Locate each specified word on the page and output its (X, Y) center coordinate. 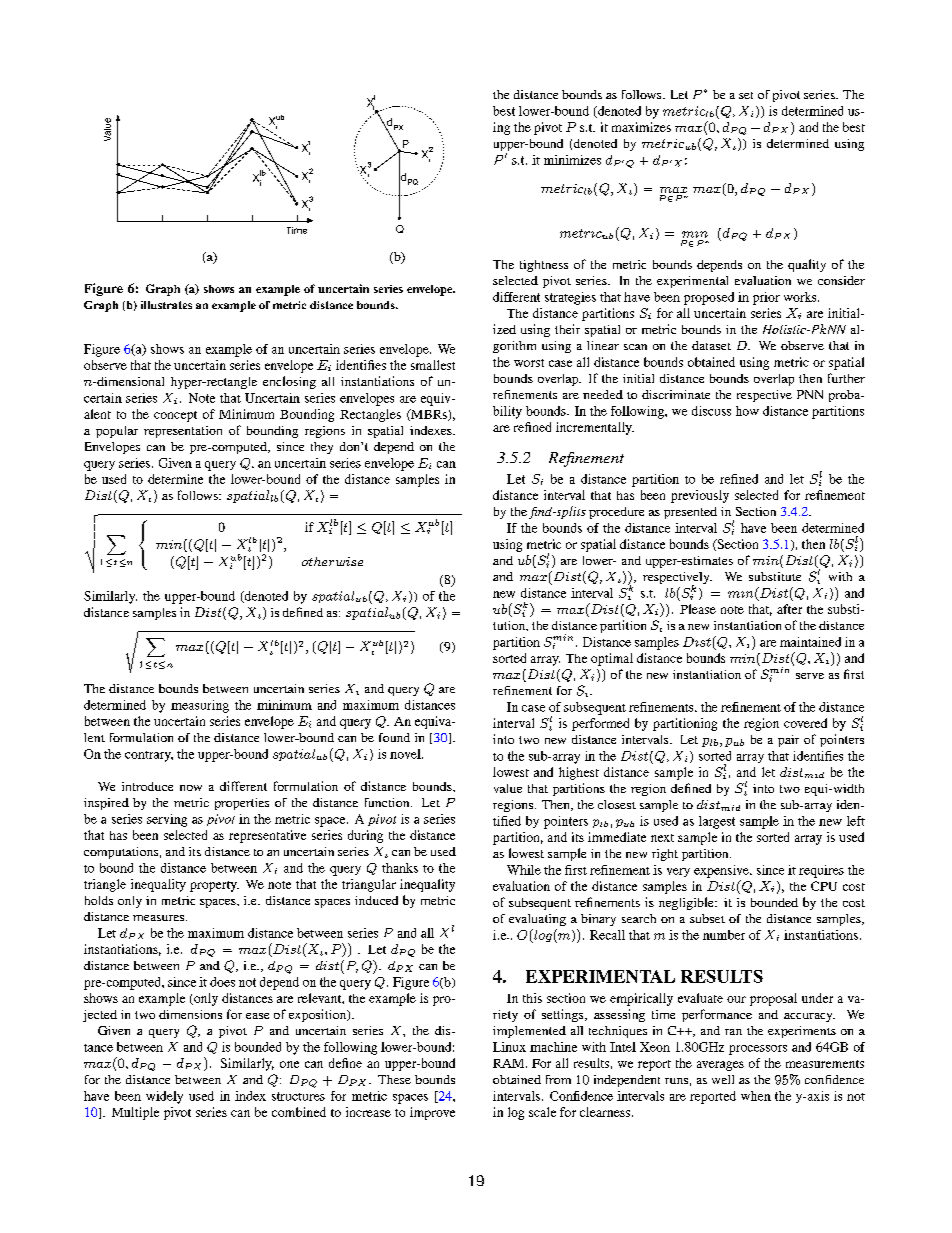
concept (175, 416)
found (394, 737)
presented (690, 513)
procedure (616, 513)
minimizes (572, 160)
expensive (722, 871)
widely (164, 1097)
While (524, 870)
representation (183, 432)
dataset (711, 345)
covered (805, 723)
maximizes (641, 127)
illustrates (166, 305)
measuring (200, 706)
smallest (433, 365)
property (214, 886)
